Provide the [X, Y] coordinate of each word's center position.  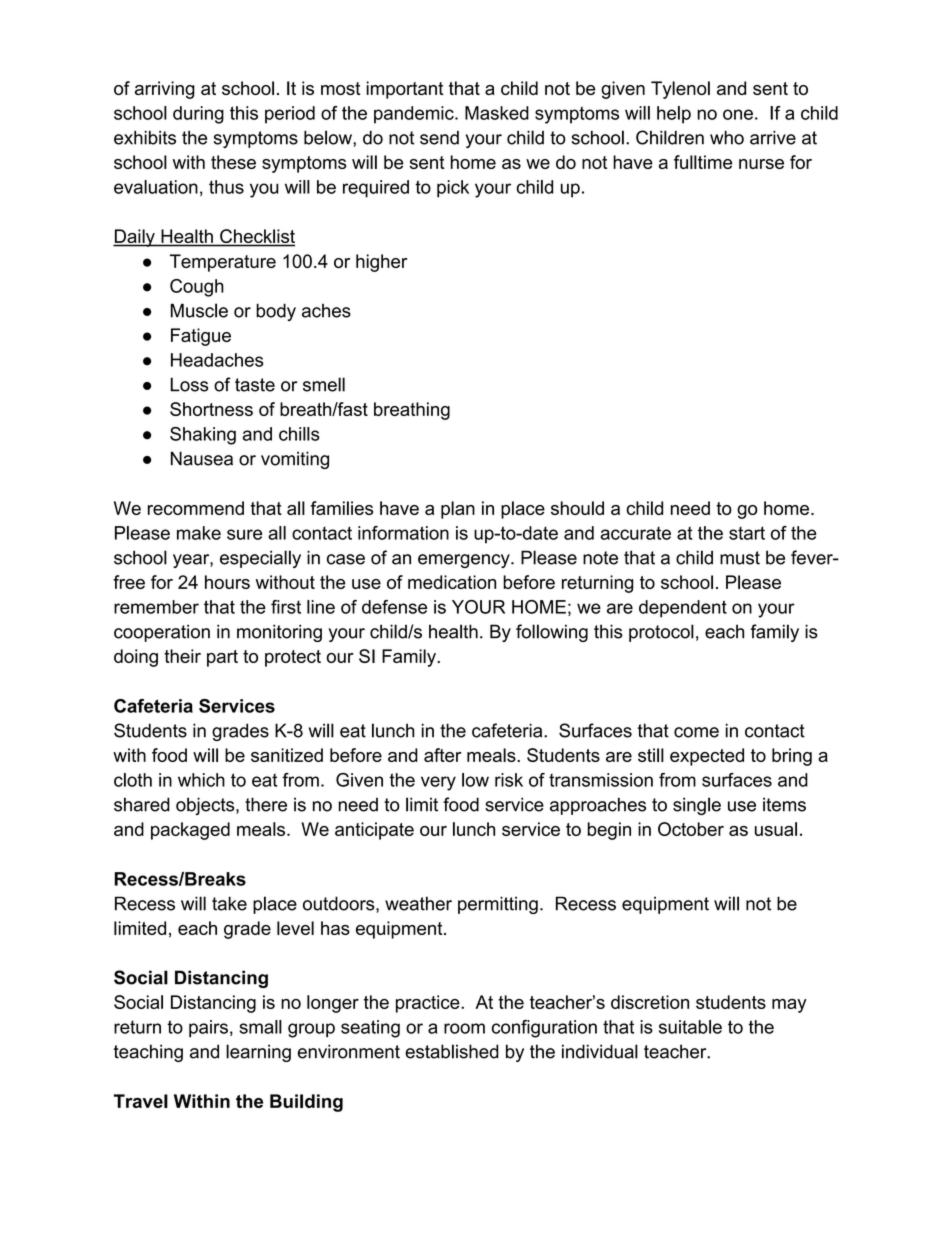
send [439, 138]
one [738, 114]
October [691, 829]
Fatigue [201, 337]
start [747, 533]
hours [227, 582]
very [438, 783]
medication [452, 582]
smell [324, 384]
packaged [190, 831]
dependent [683, 609]
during [198, 115]
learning [258, 1053]
